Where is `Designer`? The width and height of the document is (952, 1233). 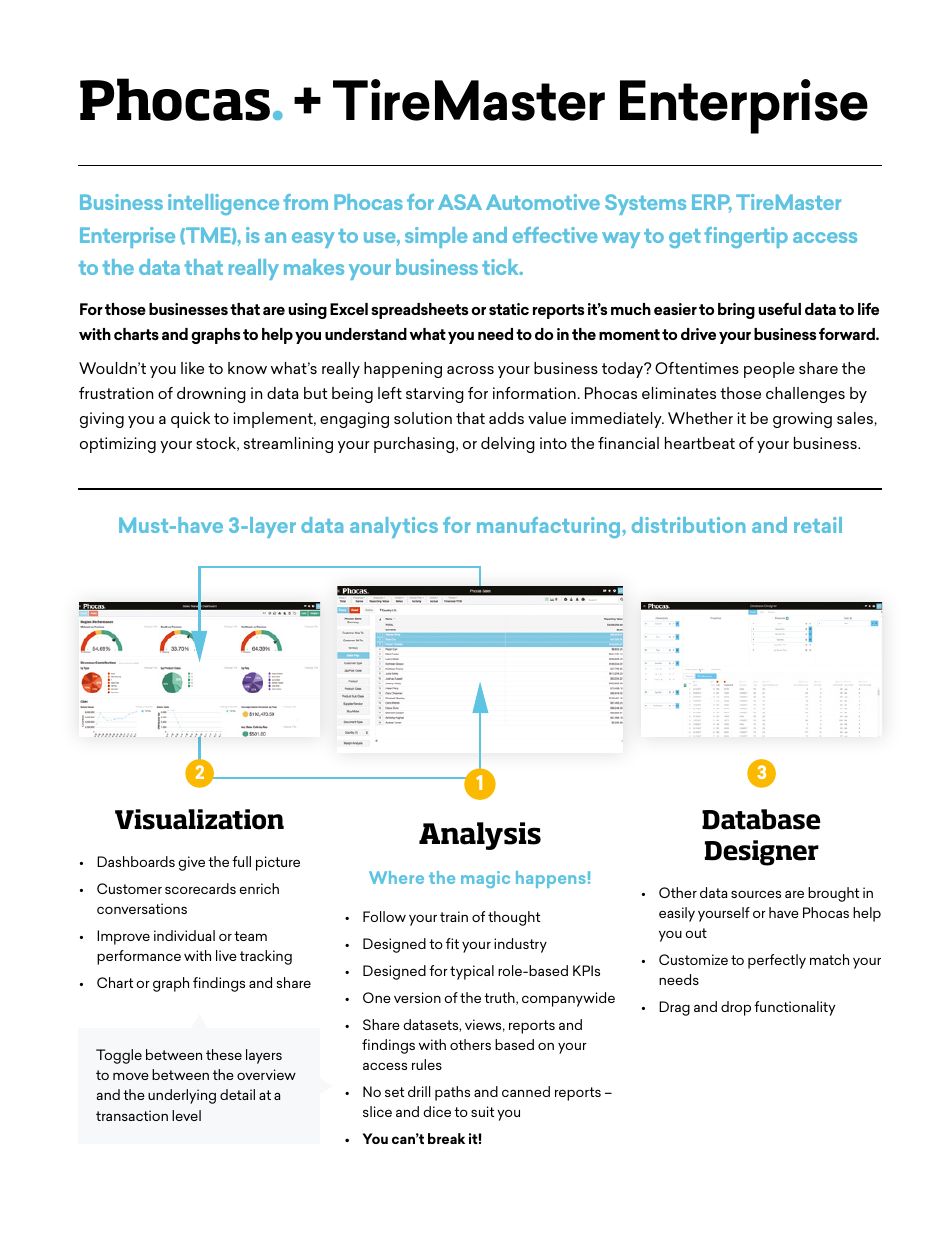
Designer is located at coordinates (762, 853).
